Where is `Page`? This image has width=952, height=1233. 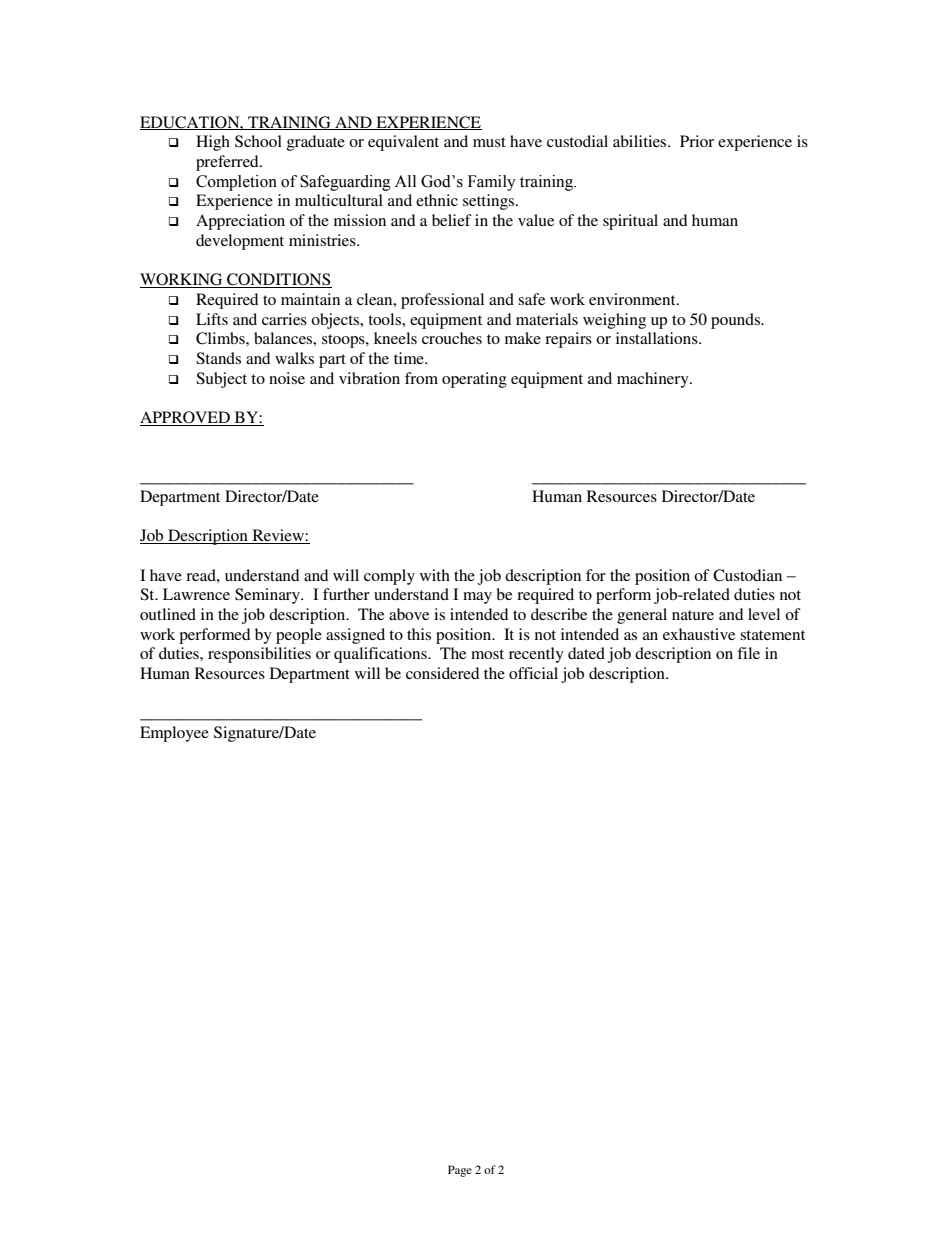 Page is located at coordinates (460, 1171).
